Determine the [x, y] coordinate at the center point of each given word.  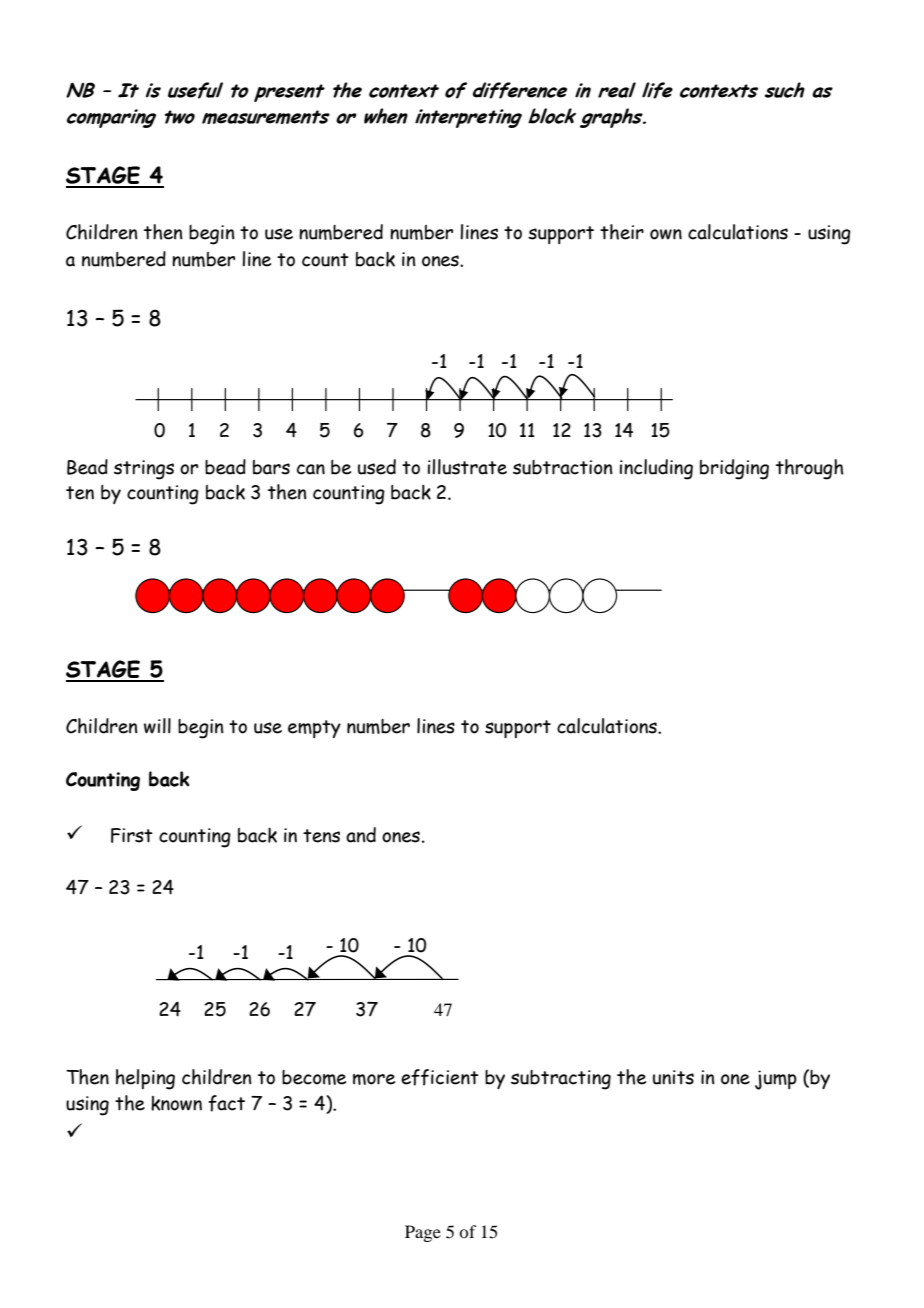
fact [226, 1103]
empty [314, 729]
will [157, 726]
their [622, 232]
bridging [734, 469]
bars [271, 467]
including [656, 469]
